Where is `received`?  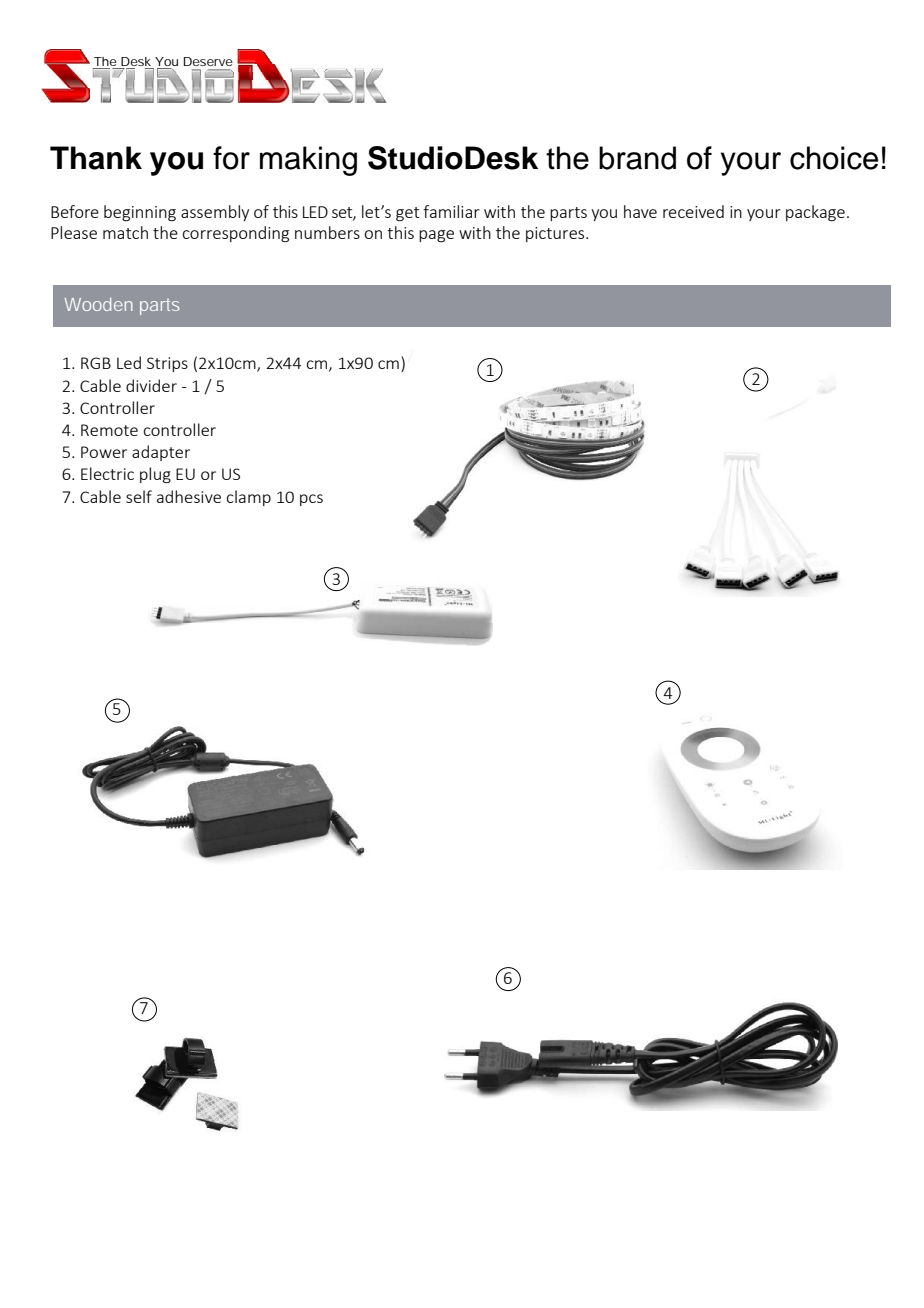
received is located at coordinates (693, 211).
